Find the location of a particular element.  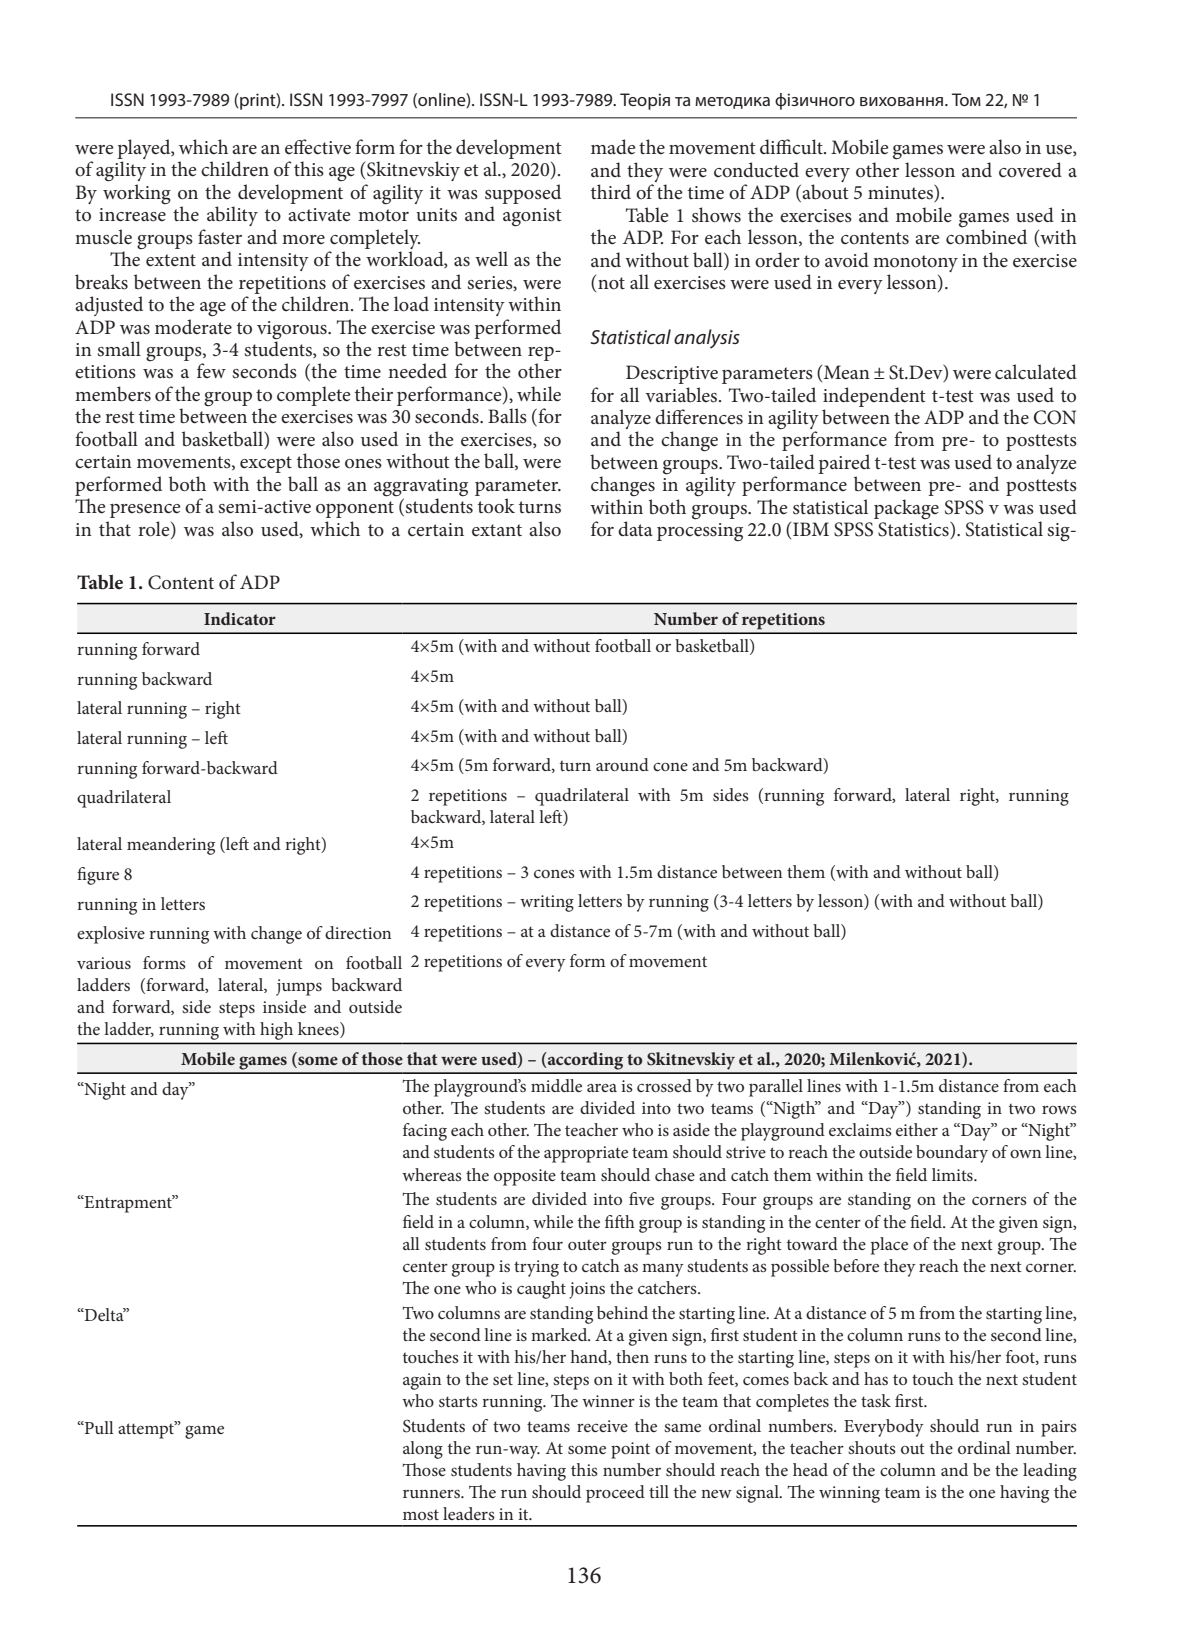

Pull is located at coordinates (98, 1427).
